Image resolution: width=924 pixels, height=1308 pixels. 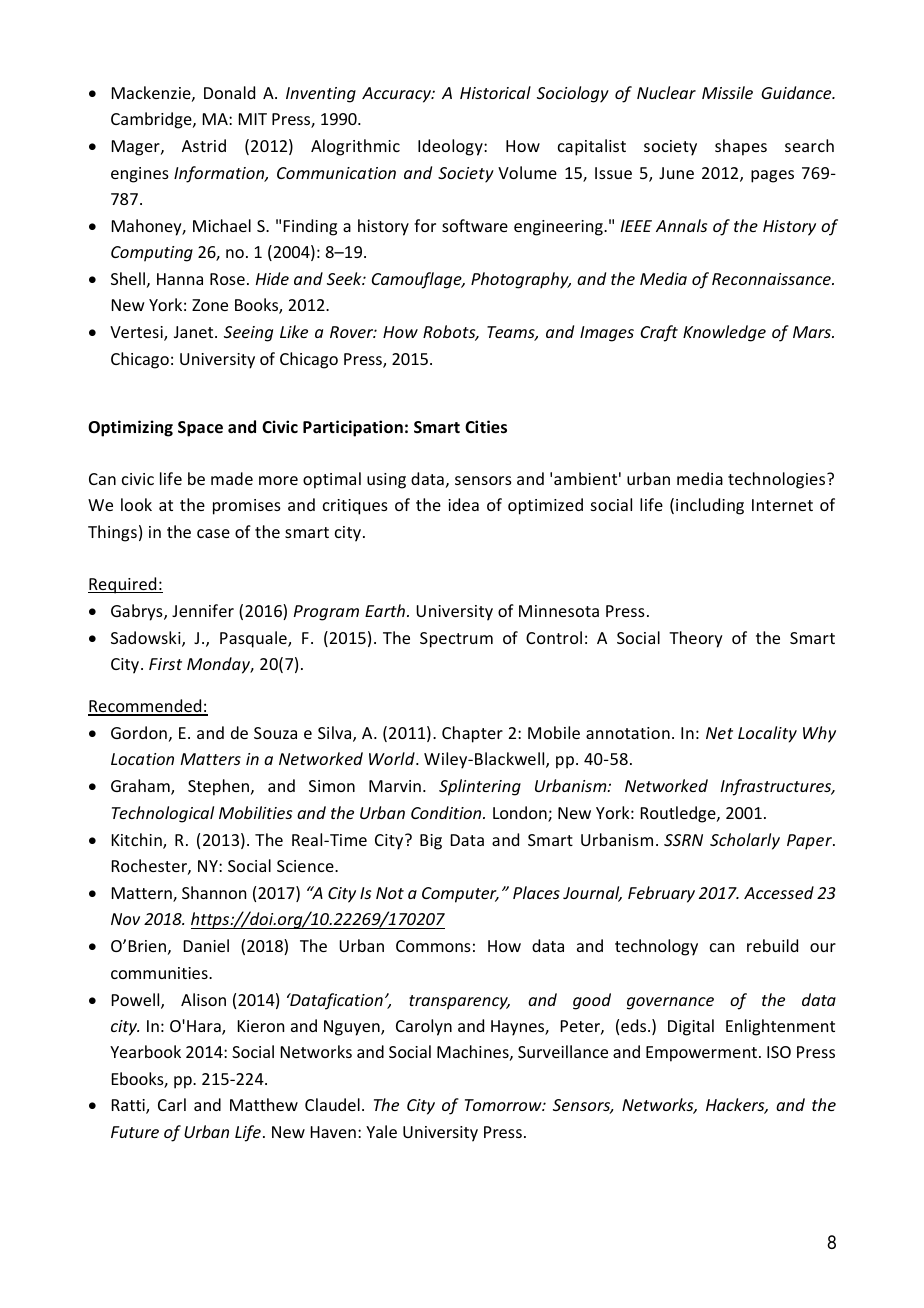 What do you see at coordinates (451, 147) in the document?
I see `Ideology` at bounding box center [451, 147].
